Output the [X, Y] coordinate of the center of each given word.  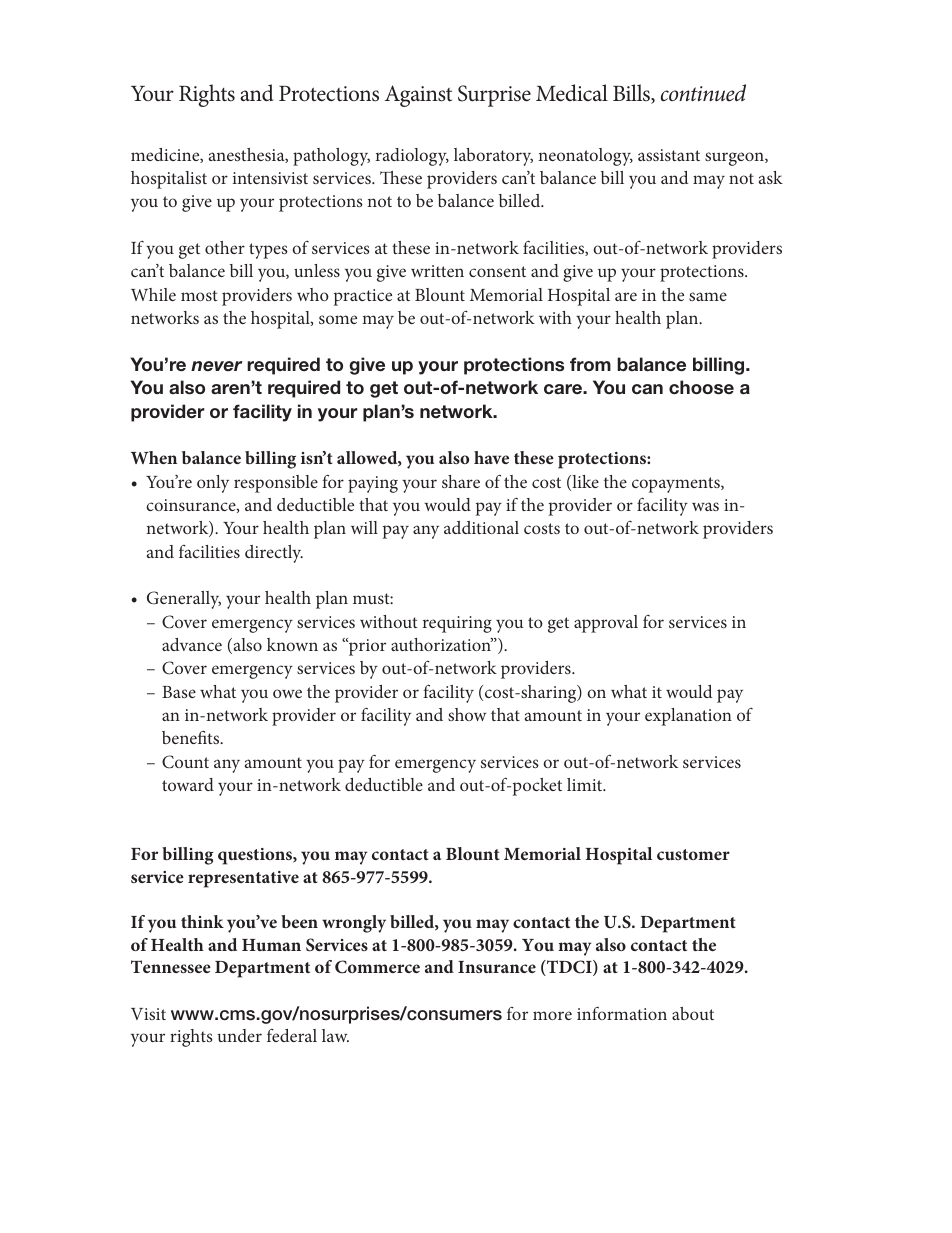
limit [586, 784]
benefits [192, 737]
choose [701, 387]
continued [703, 93]
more [552, 1015]
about [693, 1013]
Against [418, 96]
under [239, 1035]
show [467, 714]
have [491, 457]
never [217, 366]
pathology [331, 157]
